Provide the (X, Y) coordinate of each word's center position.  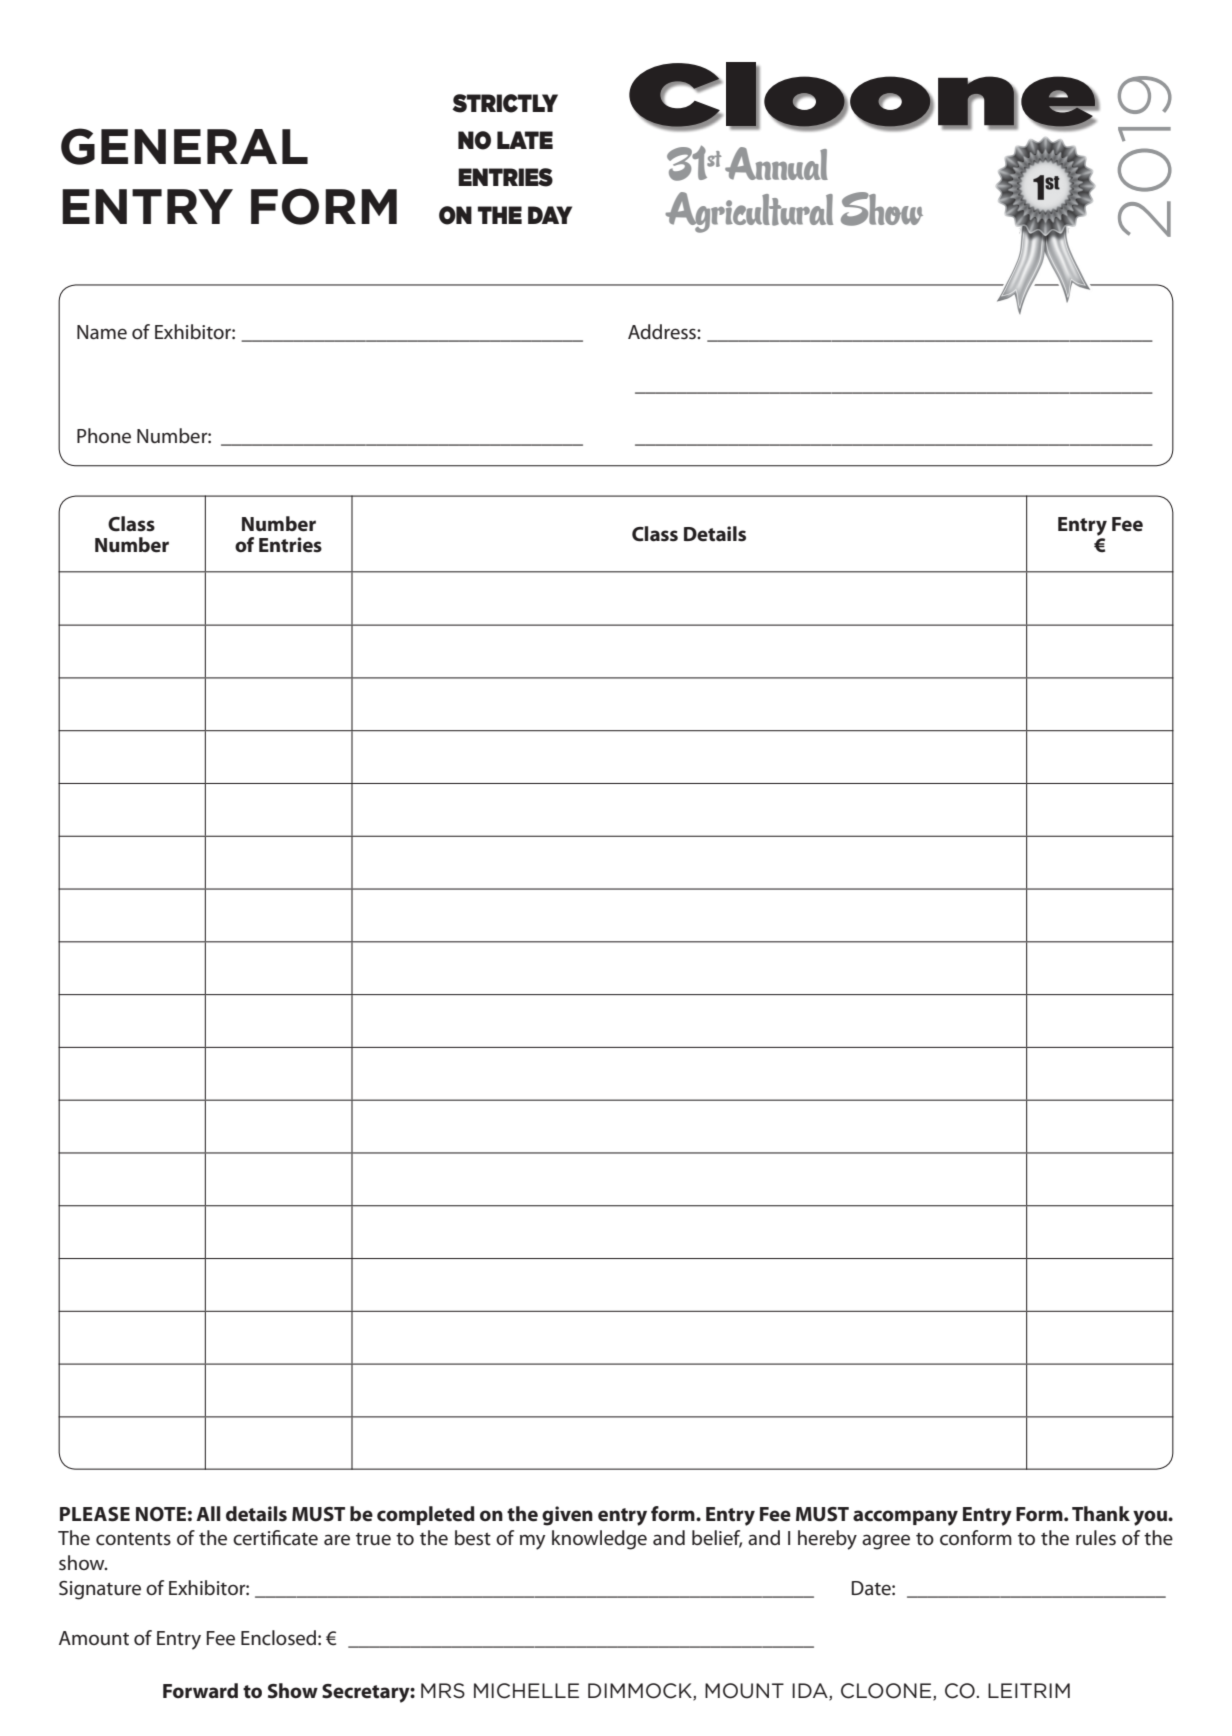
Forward (200, 1691)
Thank (1101, 1514)
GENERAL (184, 146)
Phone (104, 436)
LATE (525, 140)
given (567, 1516)
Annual (776, 163)
